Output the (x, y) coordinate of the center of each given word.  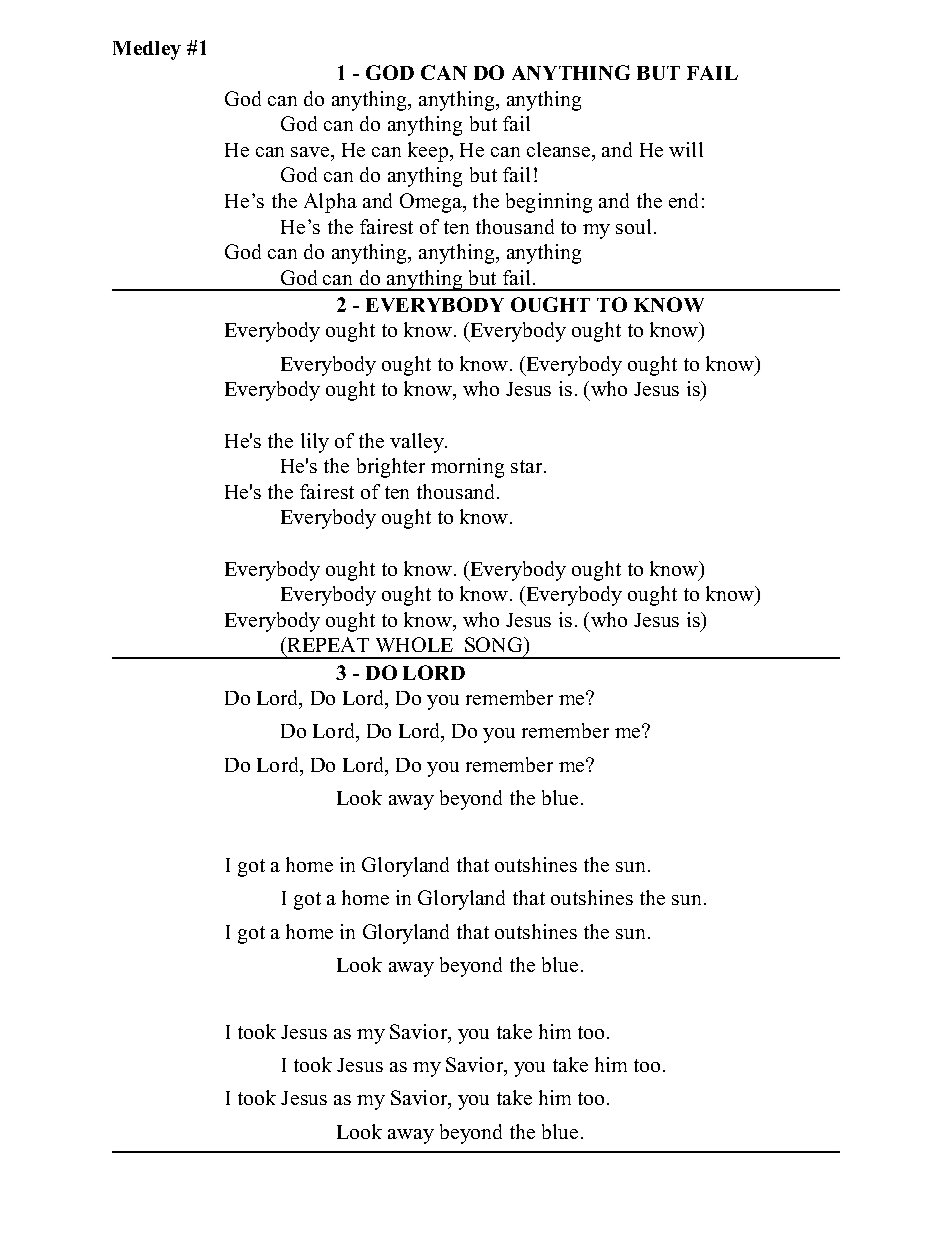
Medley (147, 50)
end (683, 200)
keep (428, 152)
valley (418, 443)
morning (467, 468)
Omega (432, 203)
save (311, 152)
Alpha (330, 203)
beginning (549, 203)
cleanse (558, 149)
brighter (391, 468)
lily (315, 443)
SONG (495, 644)
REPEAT (327, 644)
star (526, 466)
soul (633, 226)
